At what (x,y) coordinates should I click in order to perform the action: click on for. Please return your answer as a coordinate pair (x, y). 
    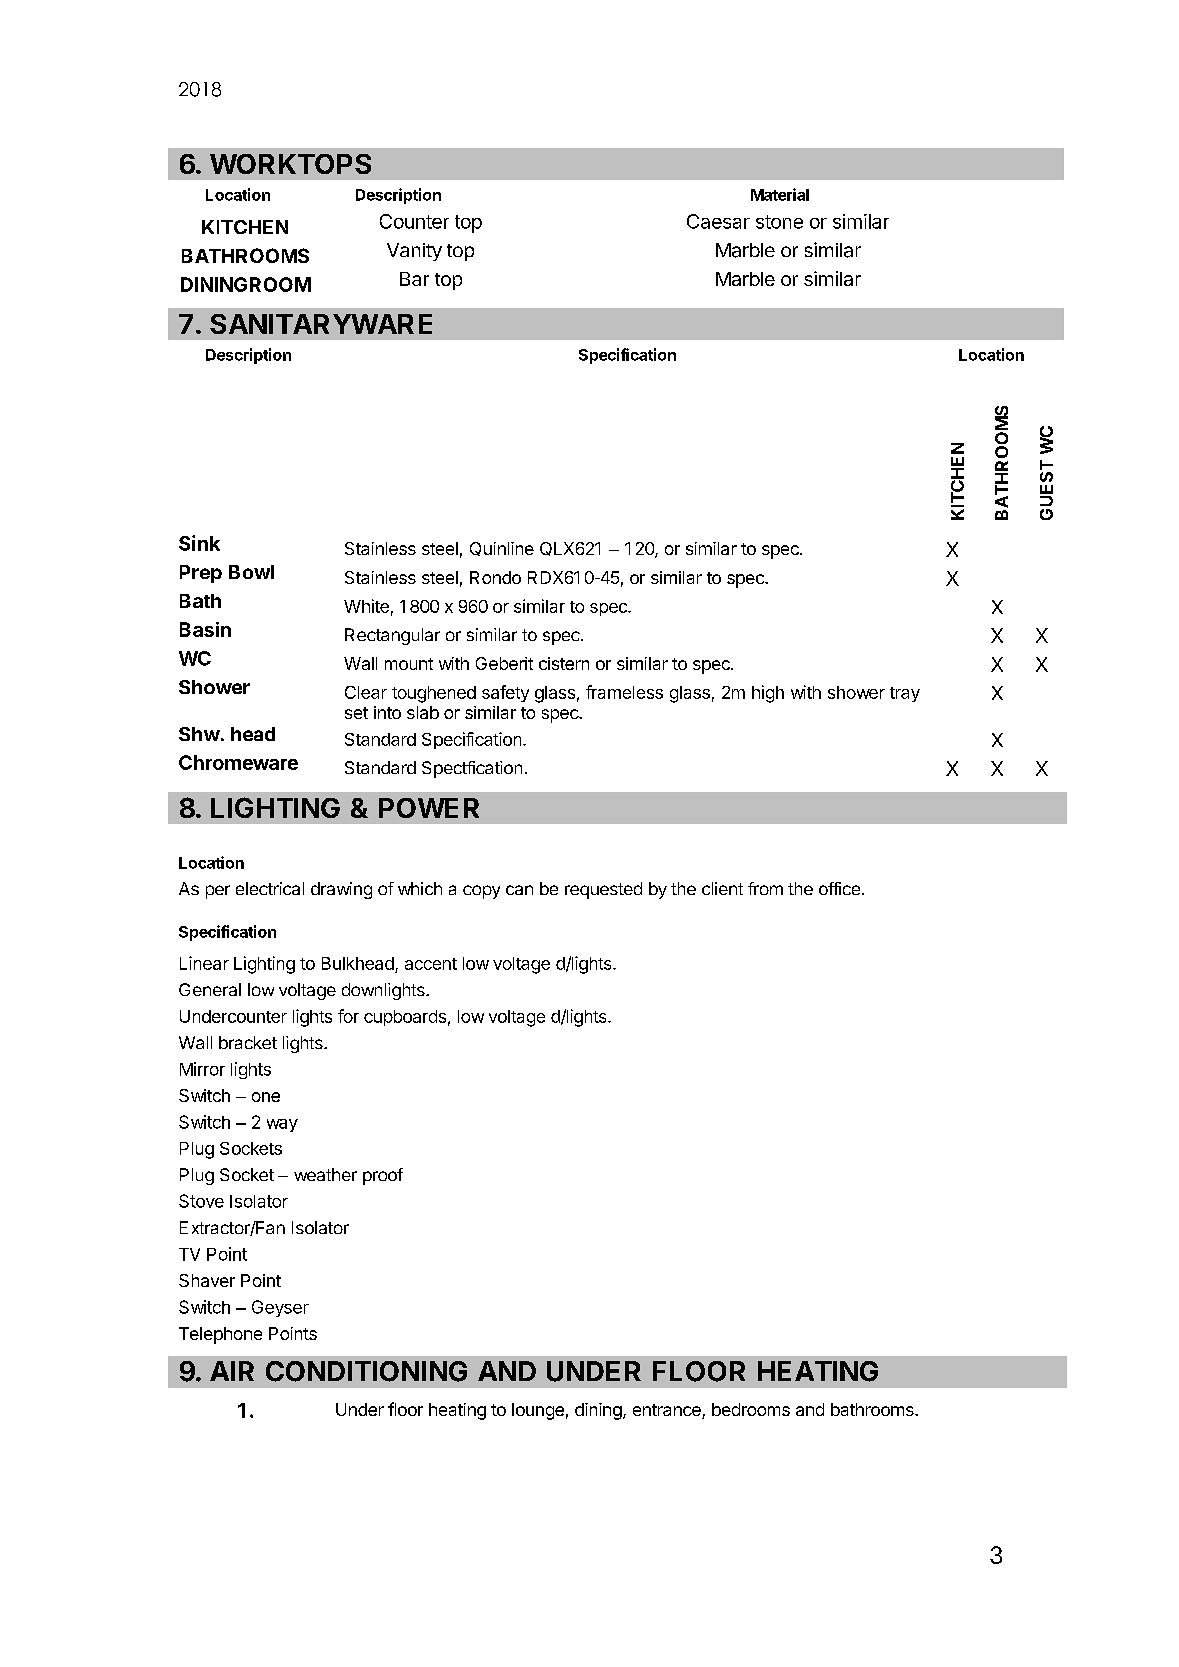
    Looking at the image, I should click on (348, 1016).
